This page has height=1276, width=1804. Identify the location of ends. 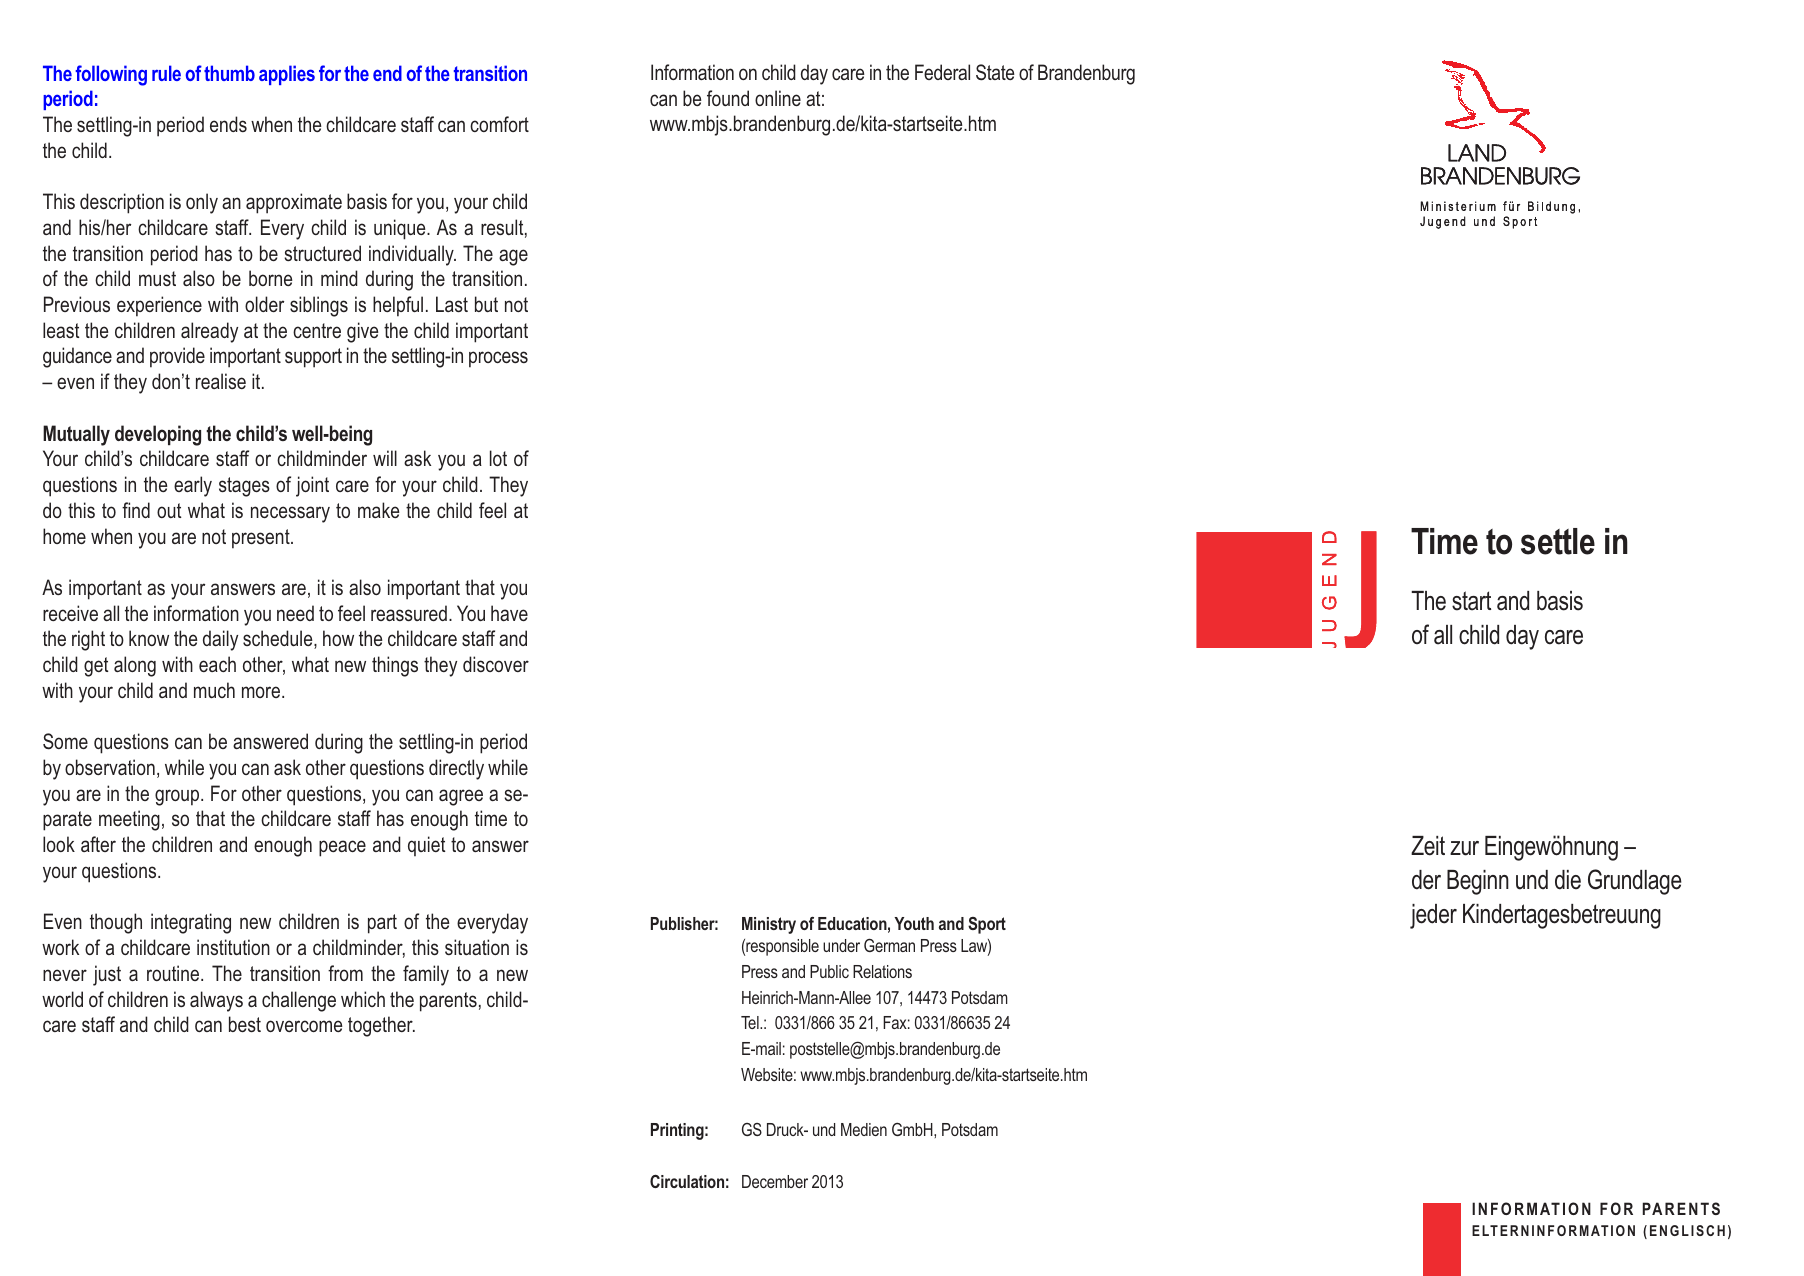
(228, 124).
